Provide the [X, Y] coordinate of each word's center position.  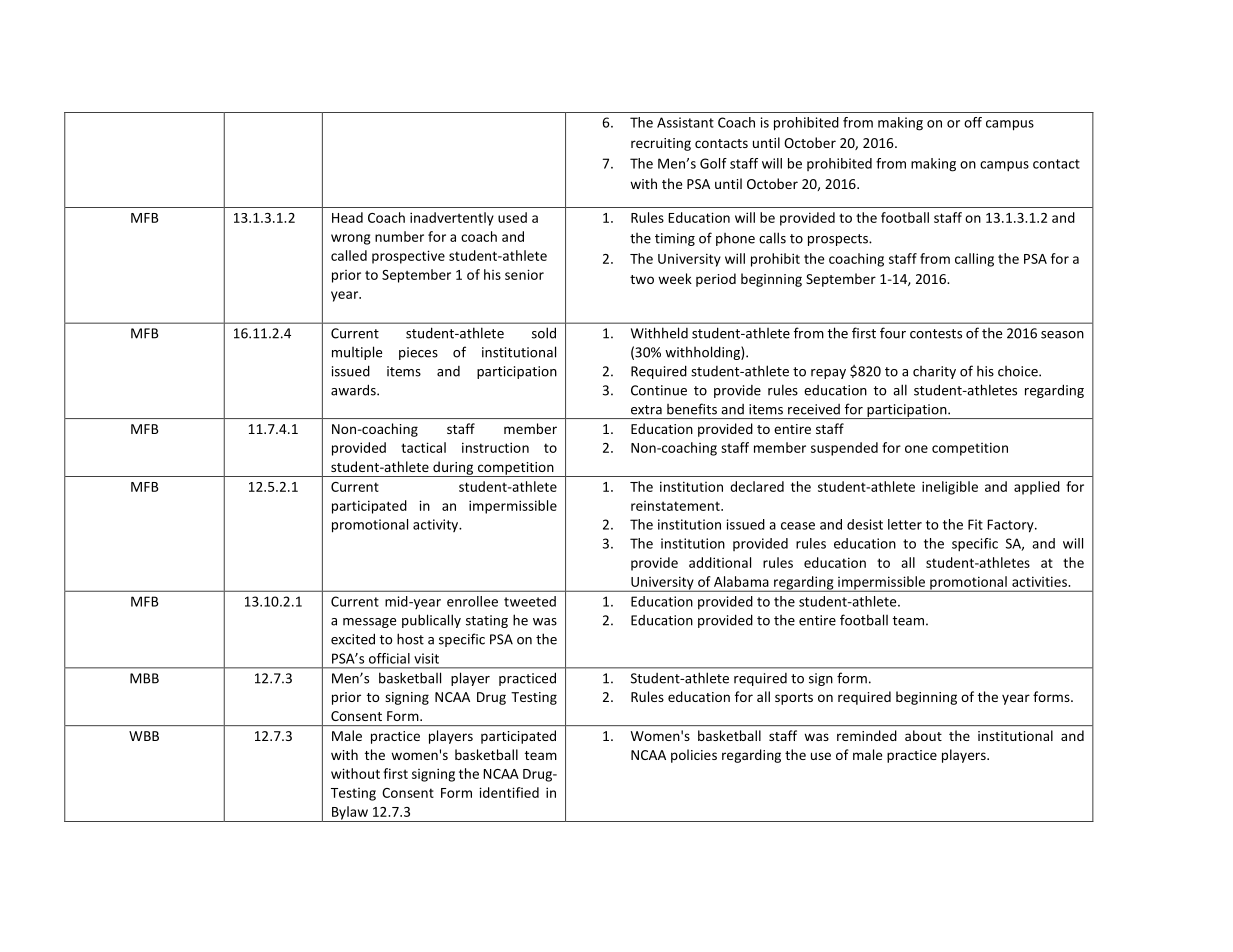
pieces [418, 353]
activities [1040, 581]
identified [509, 792]
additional [720, 562]
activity [437, 525]
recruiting [661, 144]
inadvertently [452, 219]
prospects [839, 240]
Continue [659, 390]
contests [936, 334]
